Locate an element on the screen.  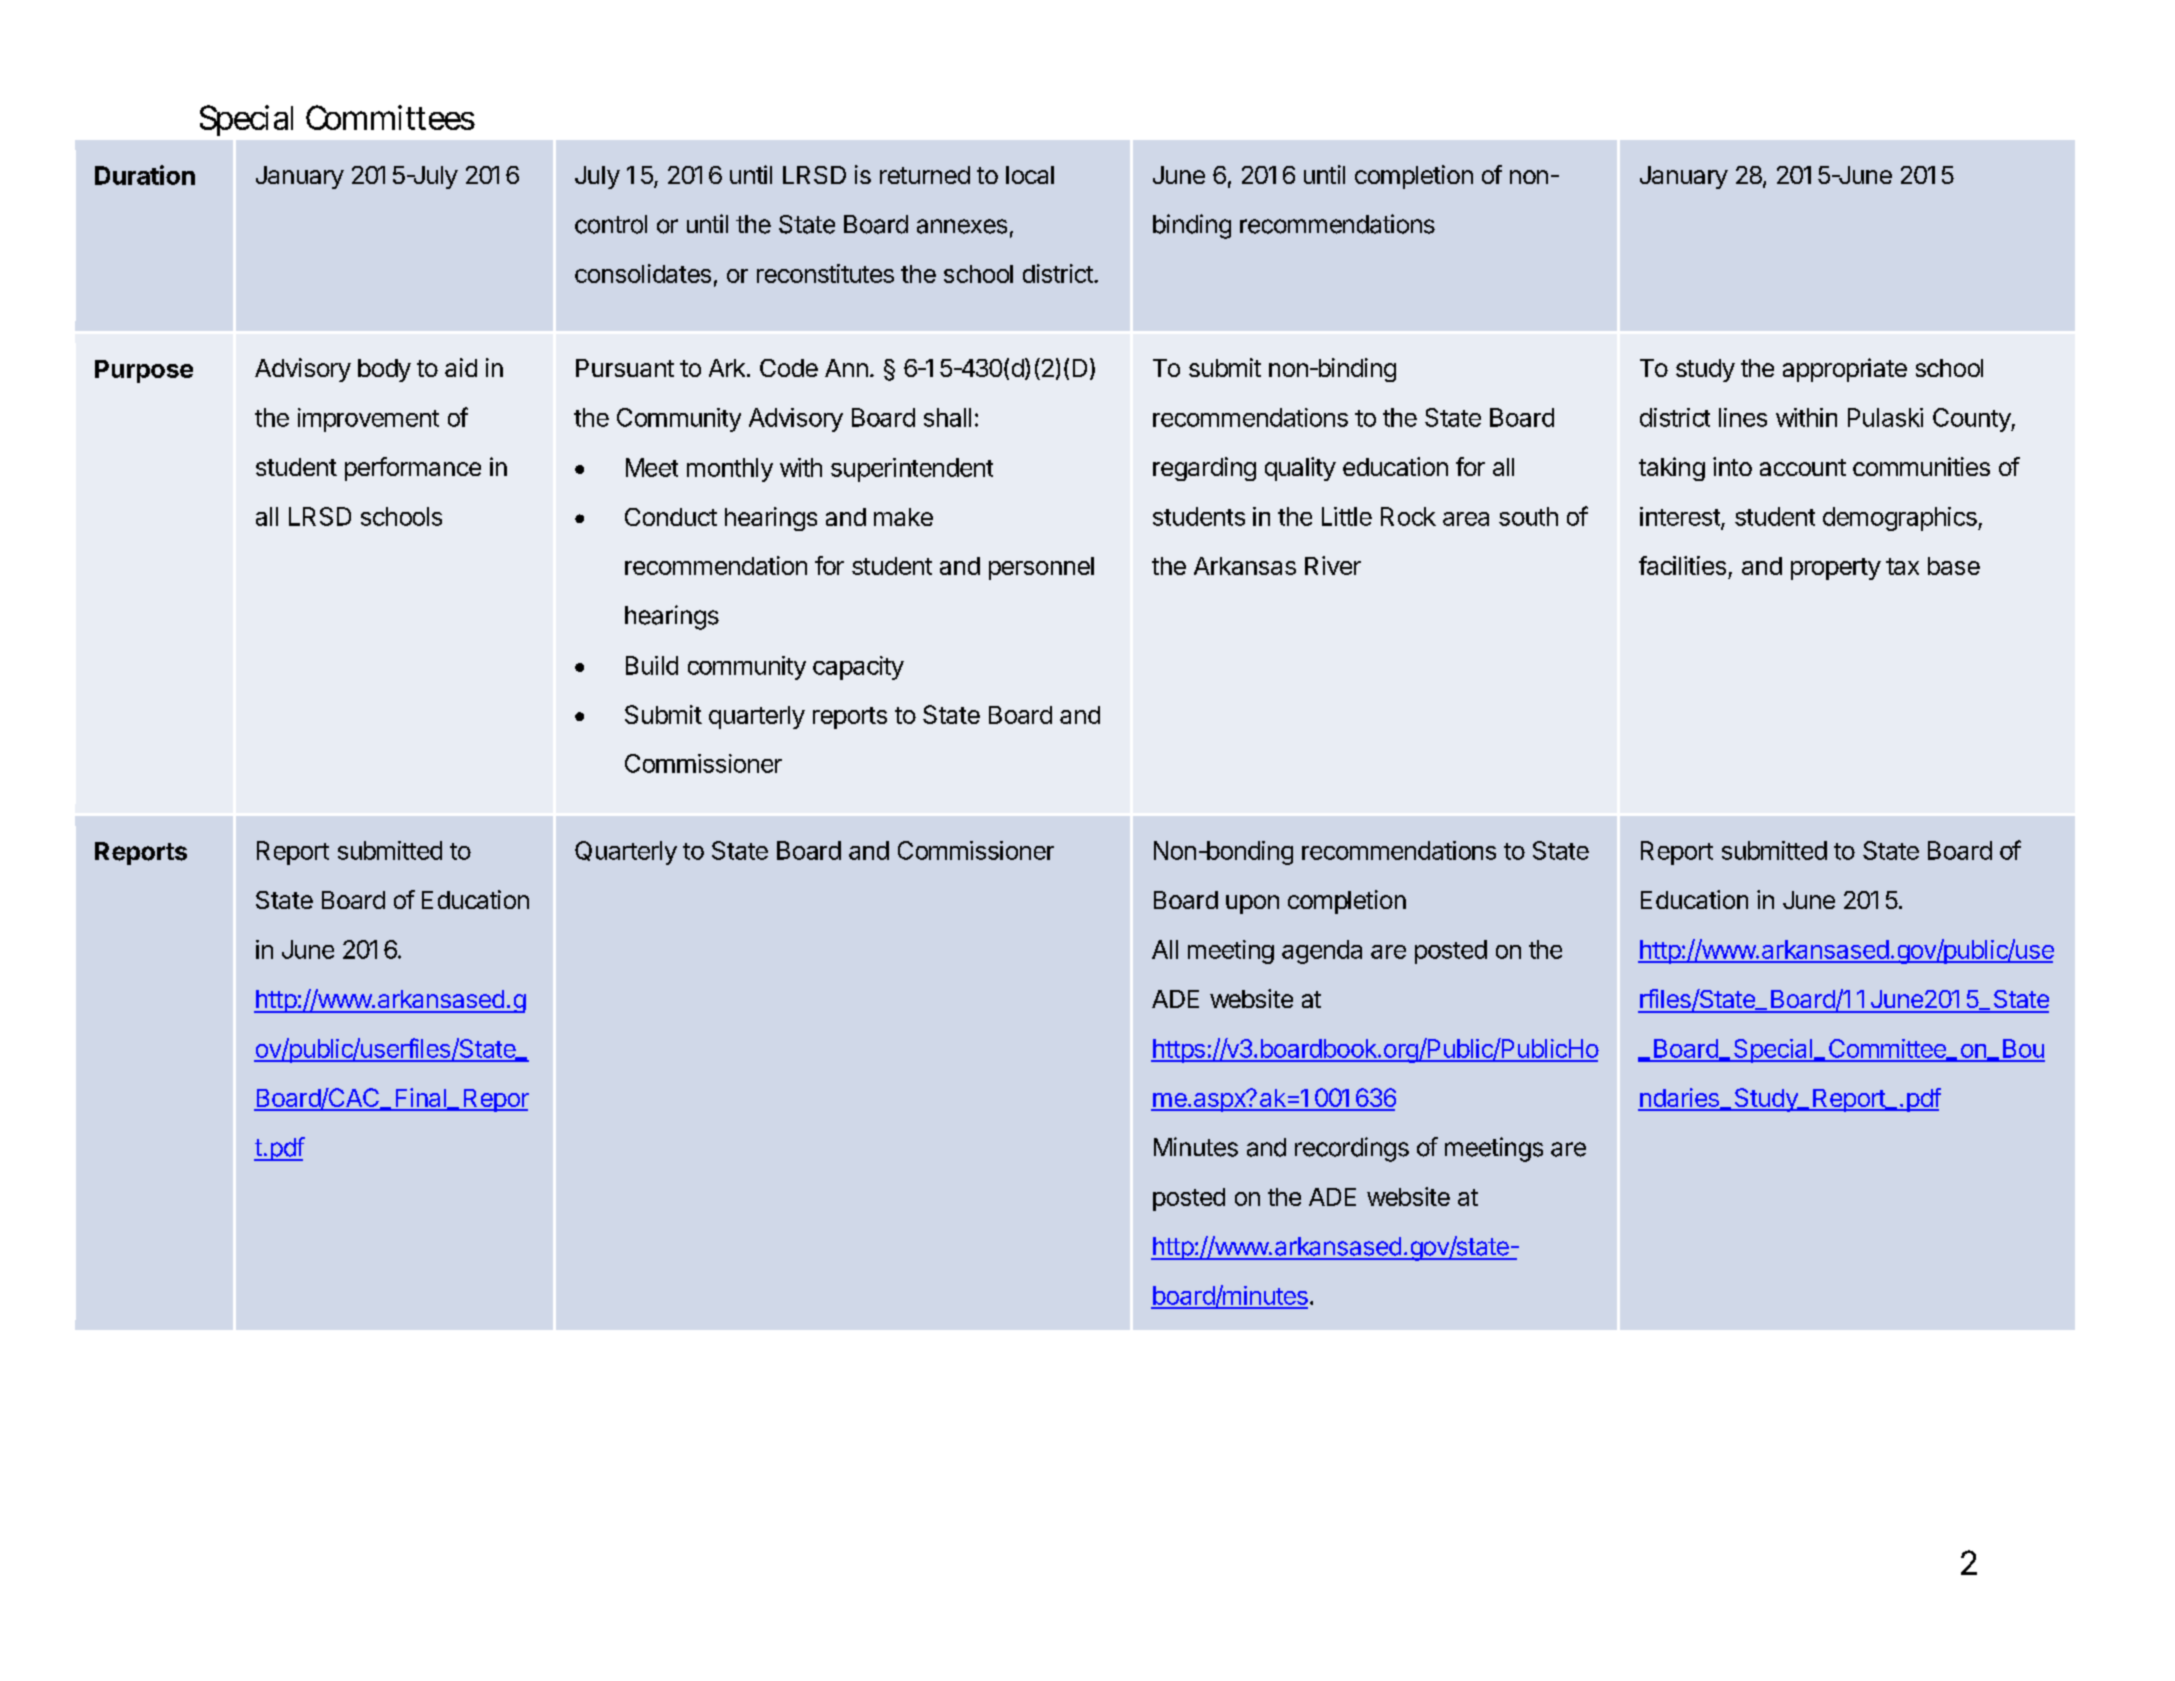
lines is located at coordinates (1743, 417).
